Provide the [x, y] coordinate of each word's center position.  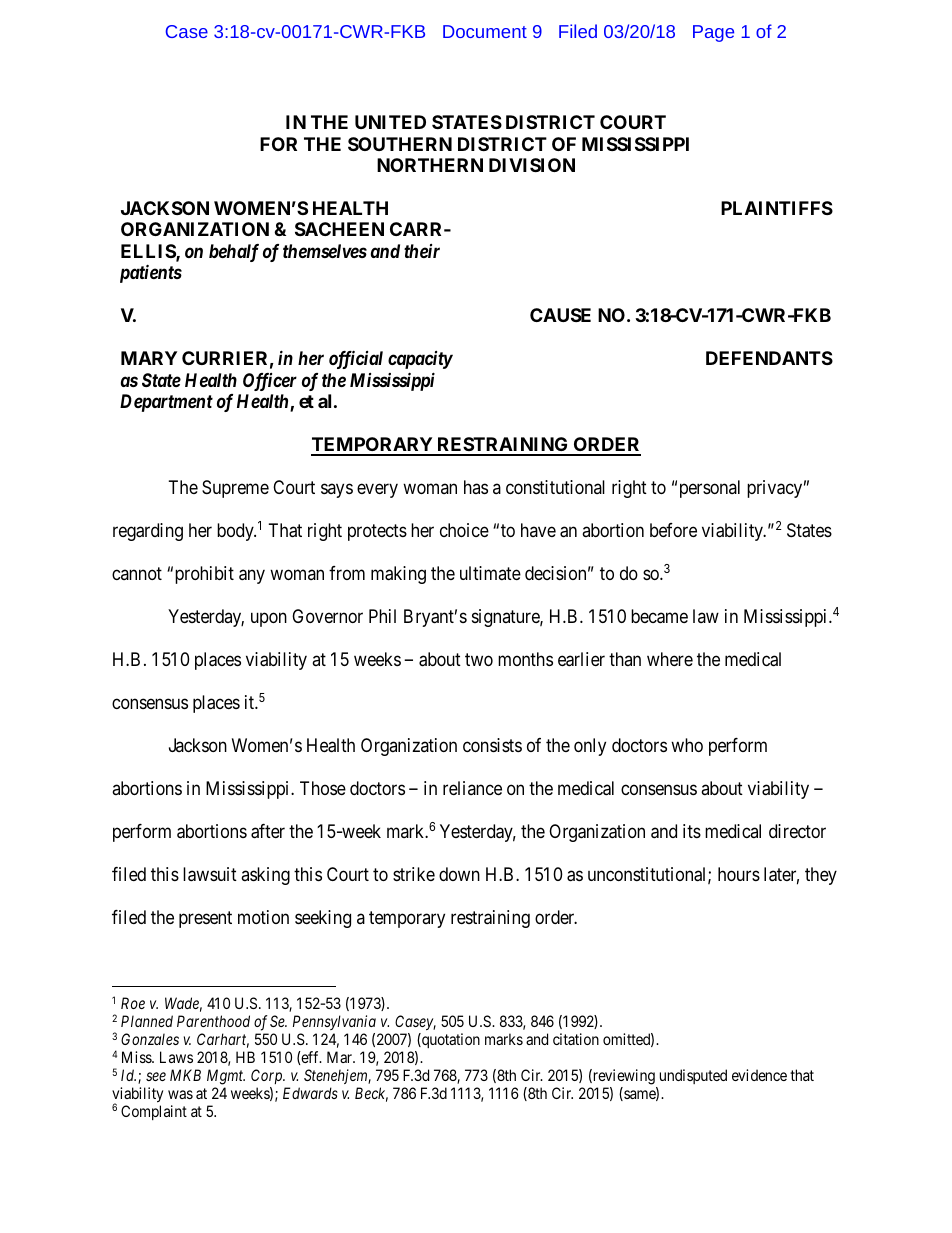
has [476, 487]
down [459, 874]
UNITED [390, 122]
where [670, 659]
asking [265, 876]
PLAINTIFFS [777, 208]
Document [485, 31]
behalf [234, 253]
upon [269, 619]
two [479, 659]
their [422, 251]
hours [739, 874]
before [673, 530]
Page [713, 33]
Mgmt [226, 1077]
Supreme [235, 489]
